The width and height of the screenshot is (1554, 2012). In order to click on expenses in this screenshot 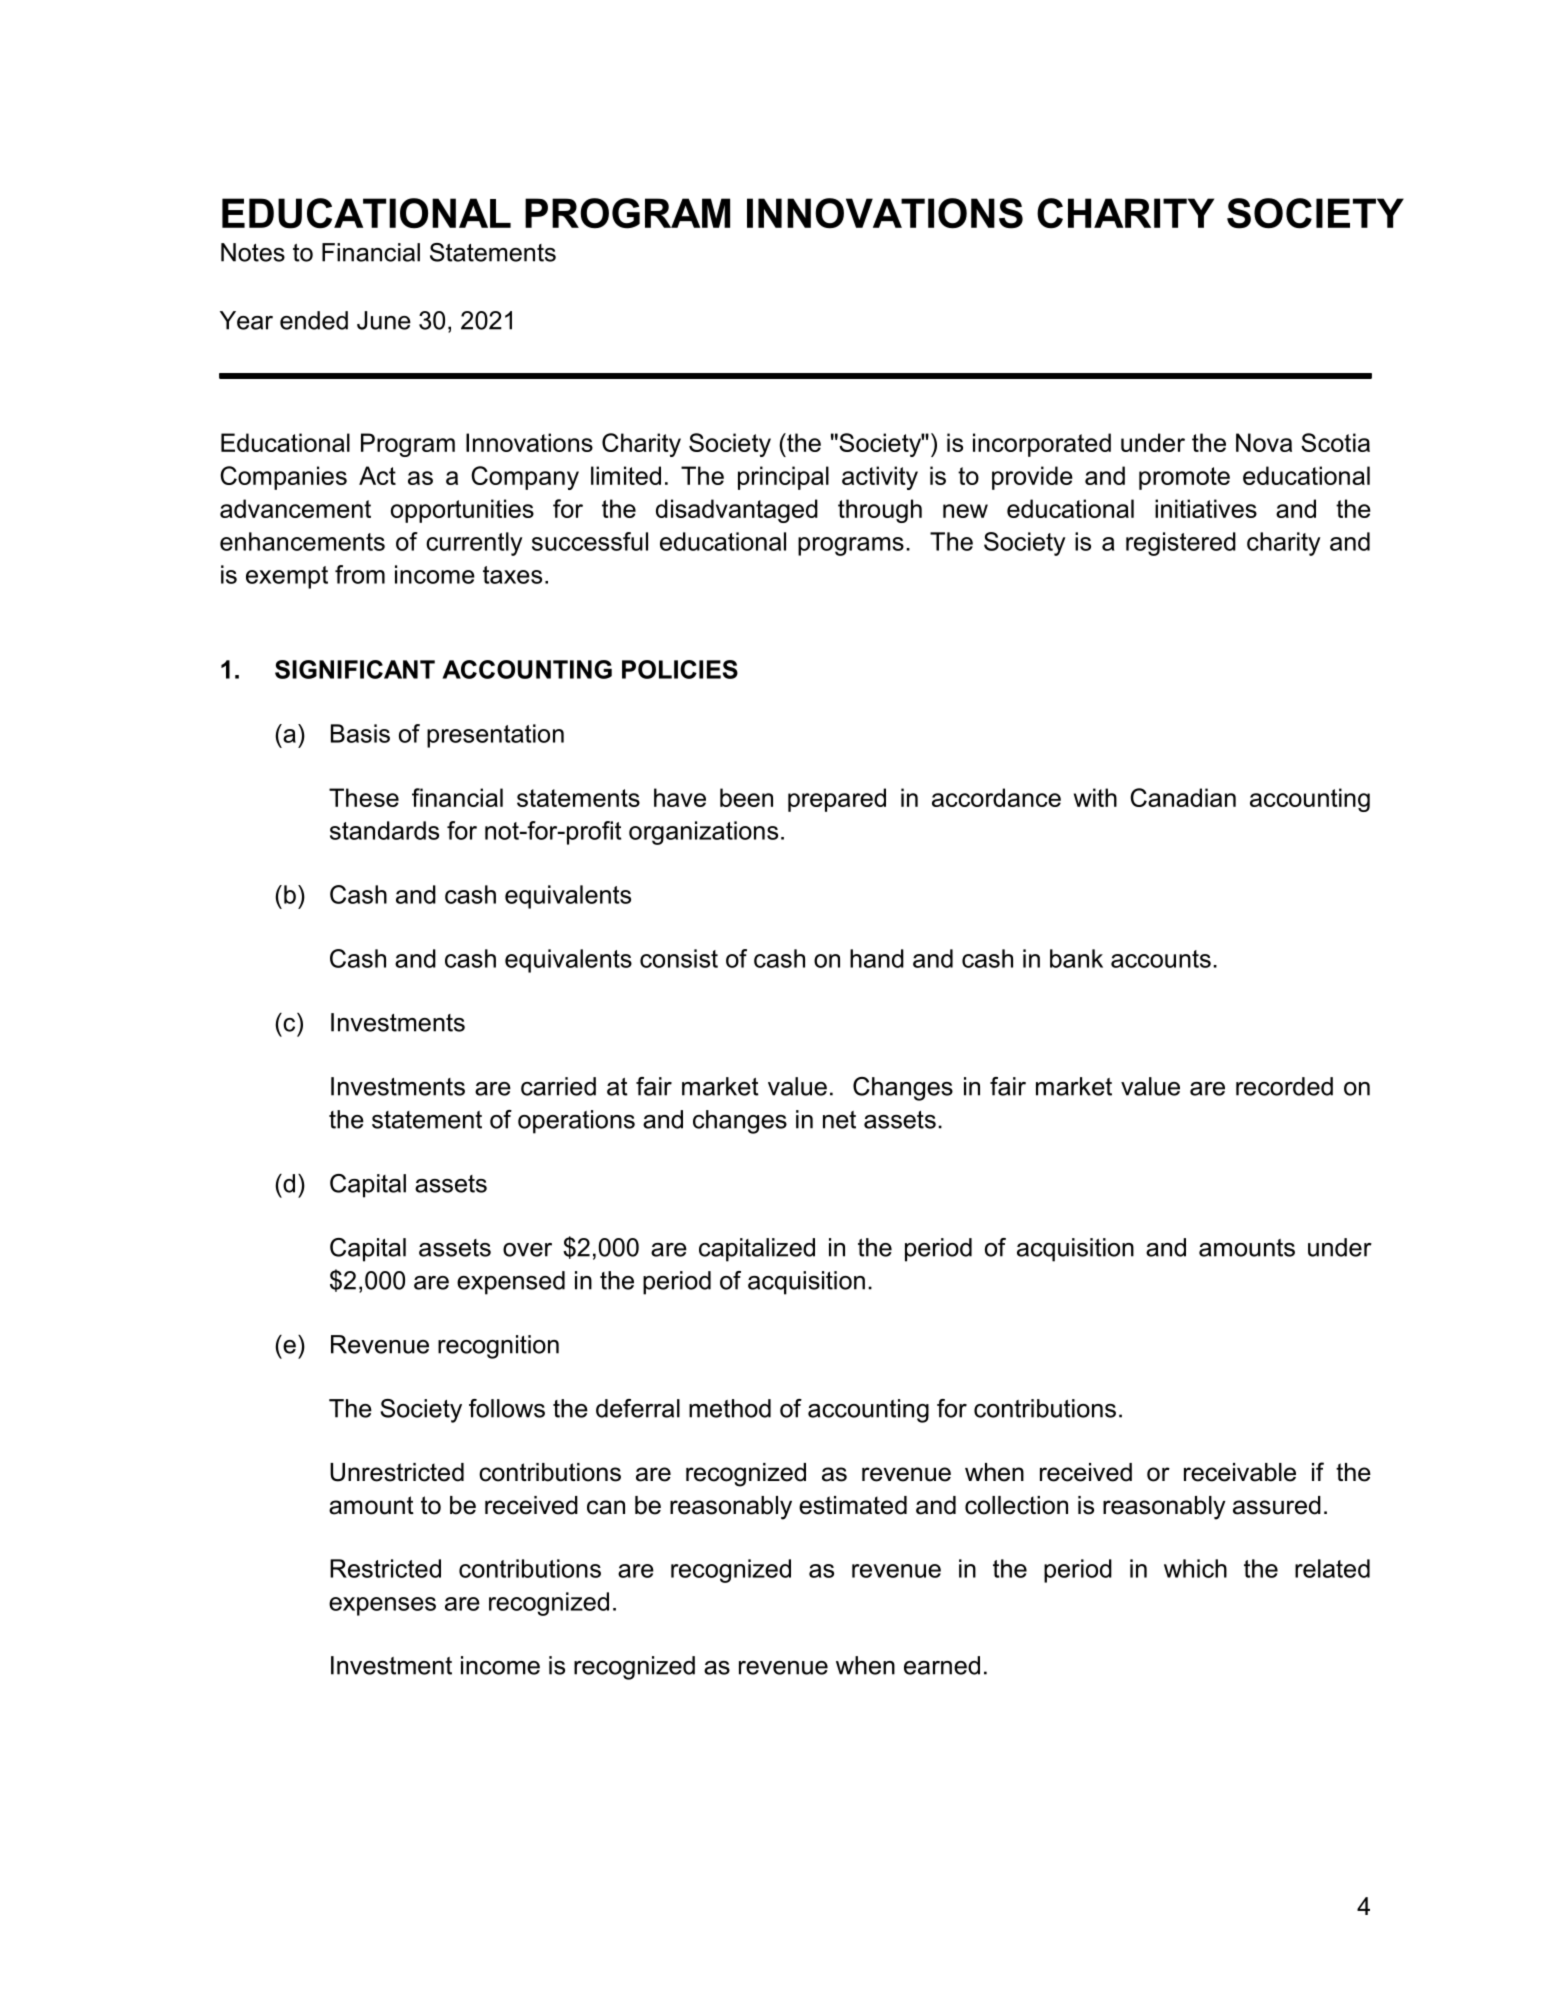, I will do `click(382, 1606)`.
